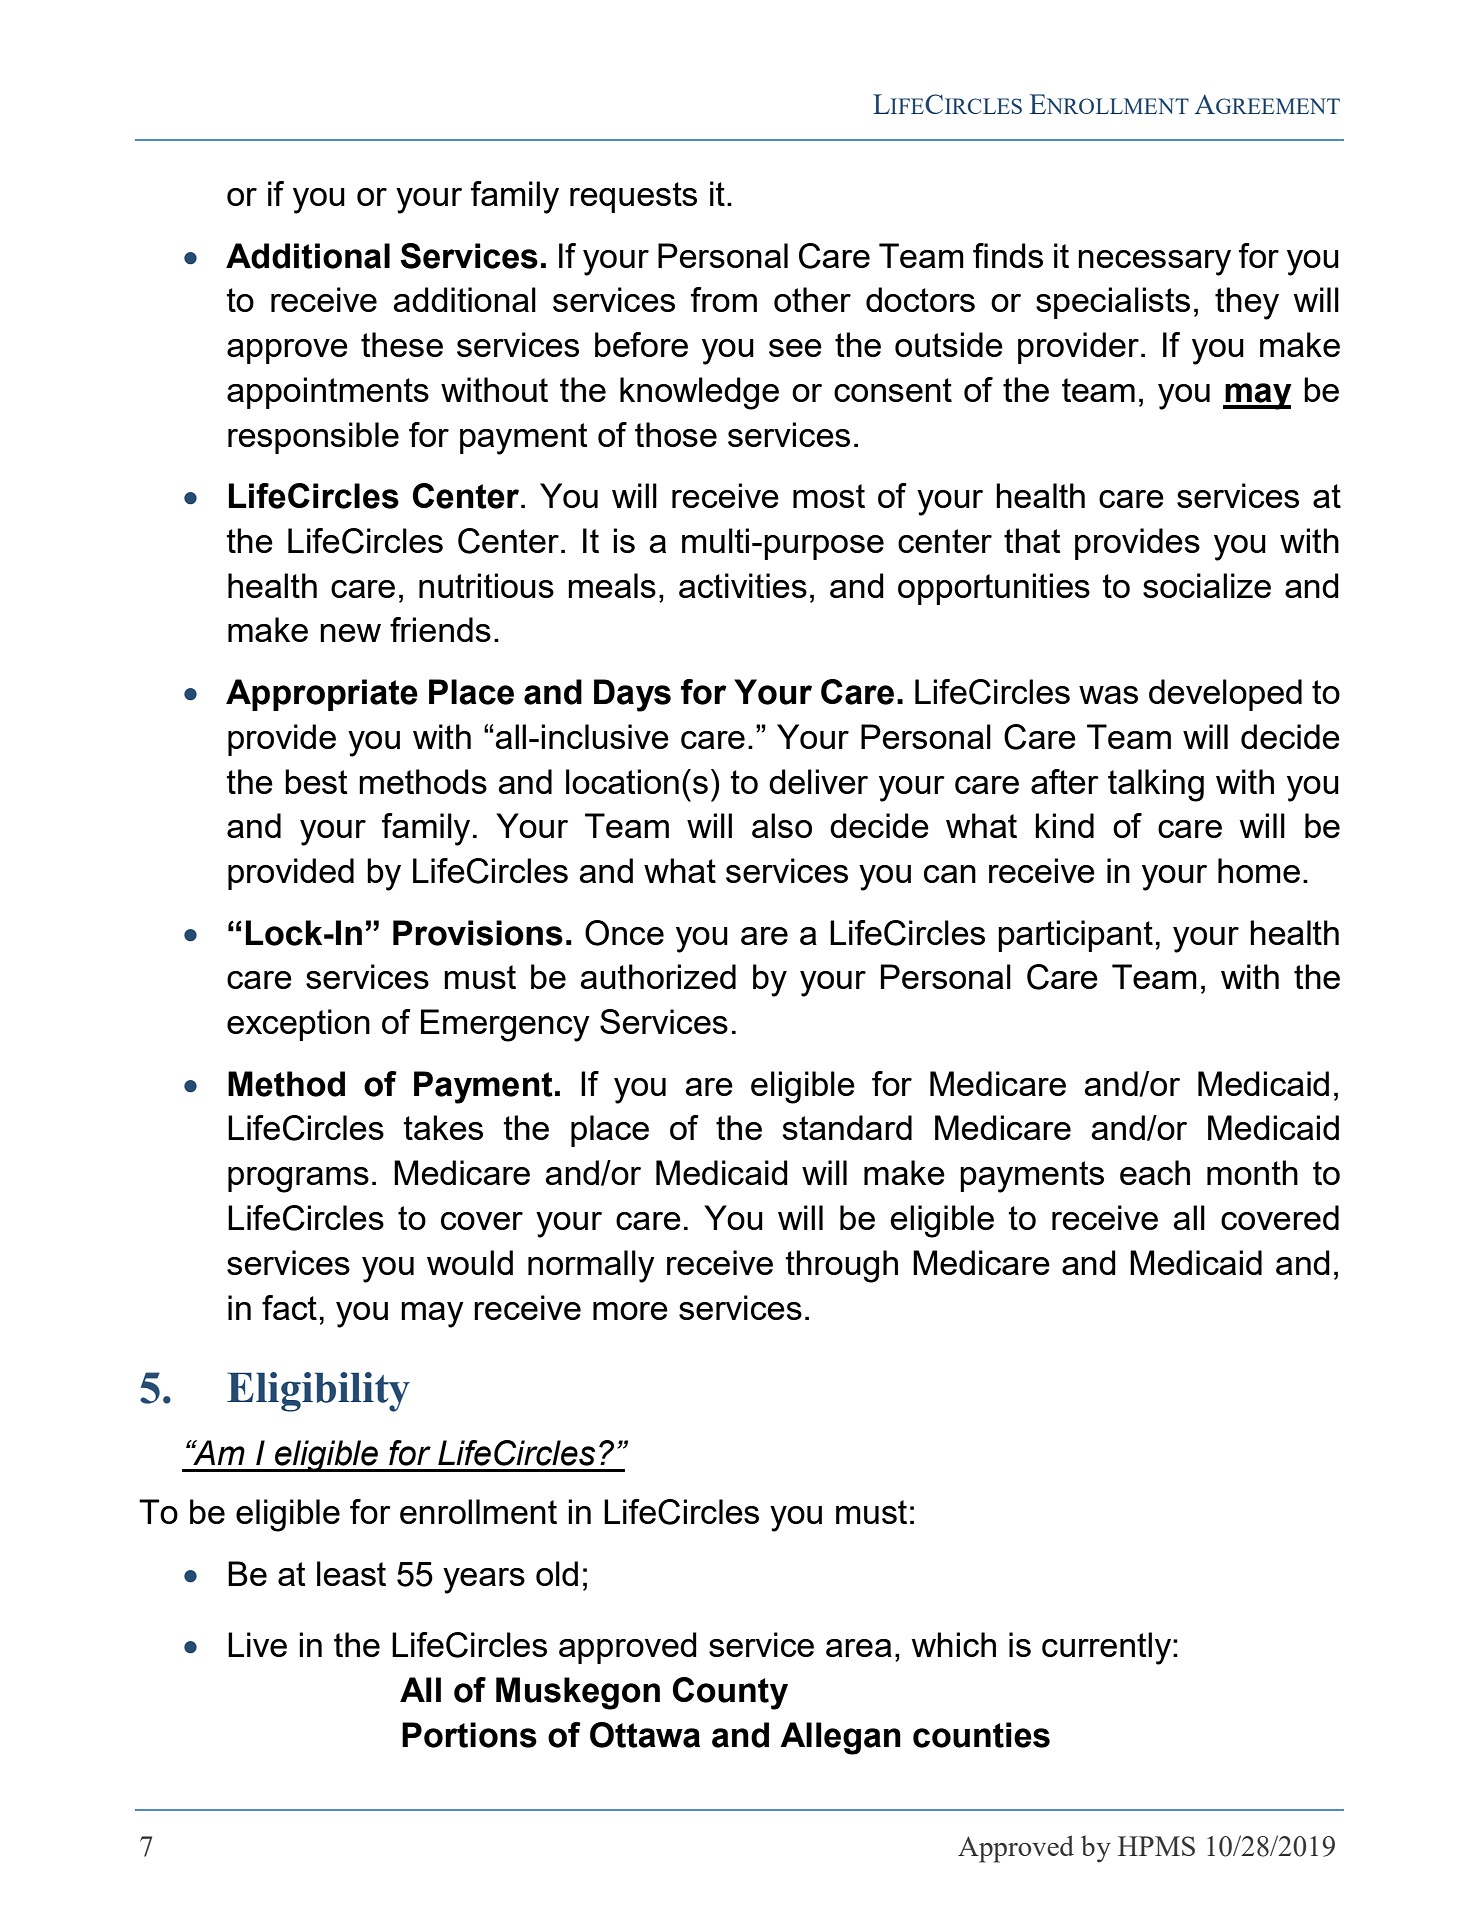 This screenshot has height=1915, width=1480. What do you see at coordinates (981, 1735) in the screenshot?
I see `counties` at bounding box center [981, 1735].
